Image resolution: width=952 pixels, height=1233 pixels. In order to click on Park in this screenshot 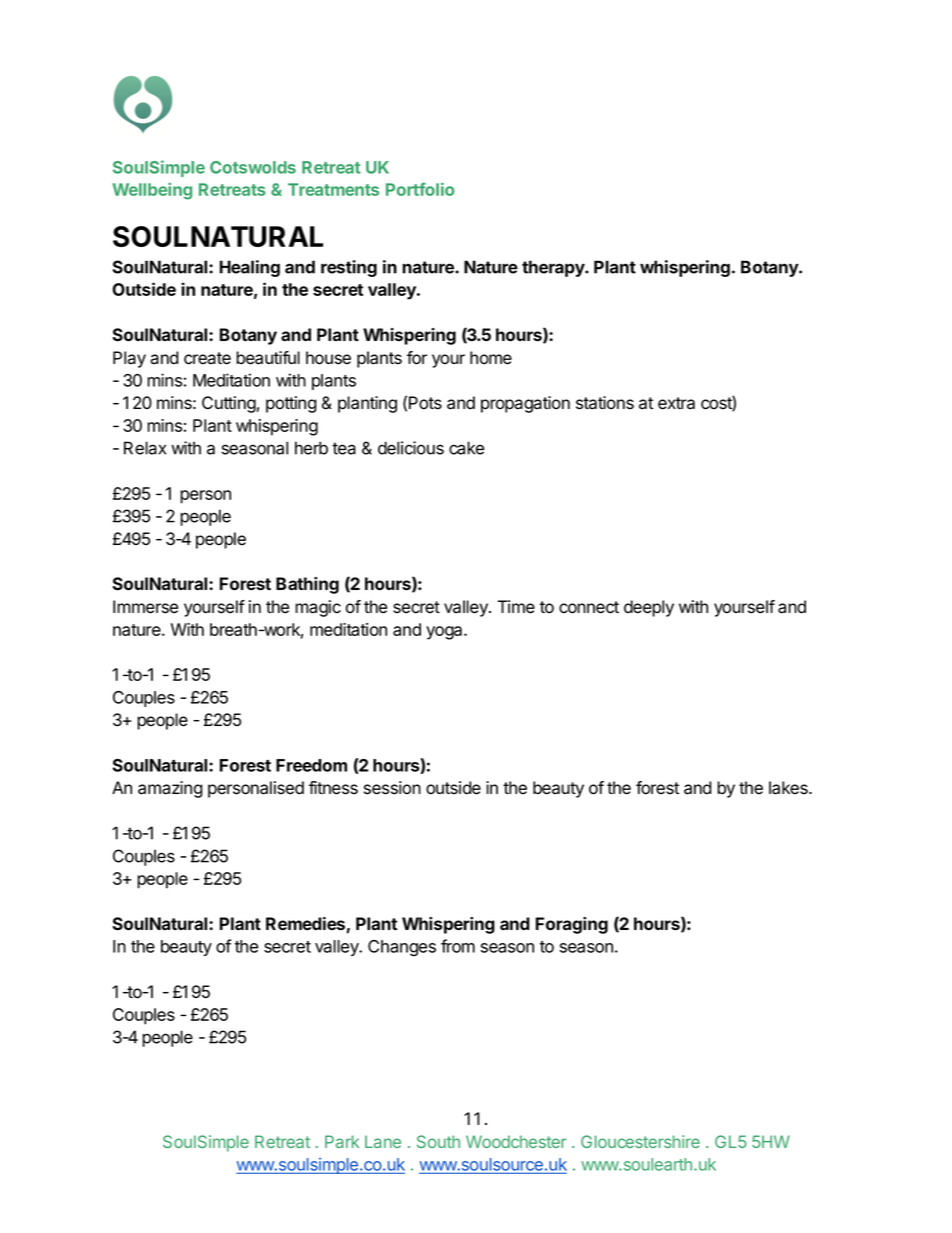, I will do `click(342, 1141)`.
